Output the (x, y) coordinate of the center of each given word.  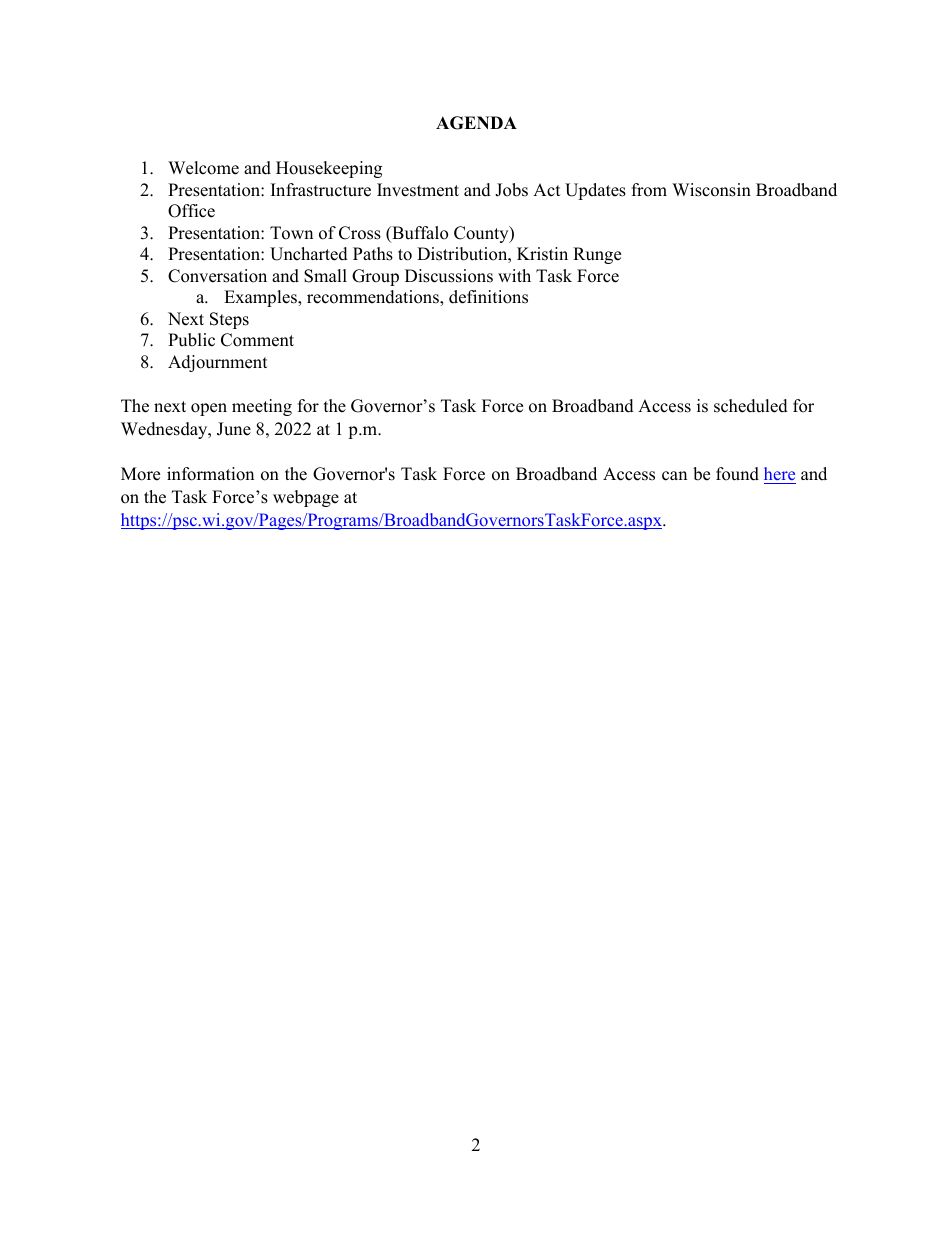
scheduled (751, 406)
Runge (597, 255)
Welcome (203, 168)
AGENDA (476, 123)
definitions (488, 297)
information (210, 474)
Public (191, 340)
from (649, 190)
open (209, 409)
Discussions (449, 276)
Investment (418, 190)
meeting (262, 407)
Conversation (217, 276)
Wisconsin (711, 190)
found (737, 474)
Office (191, 211)
